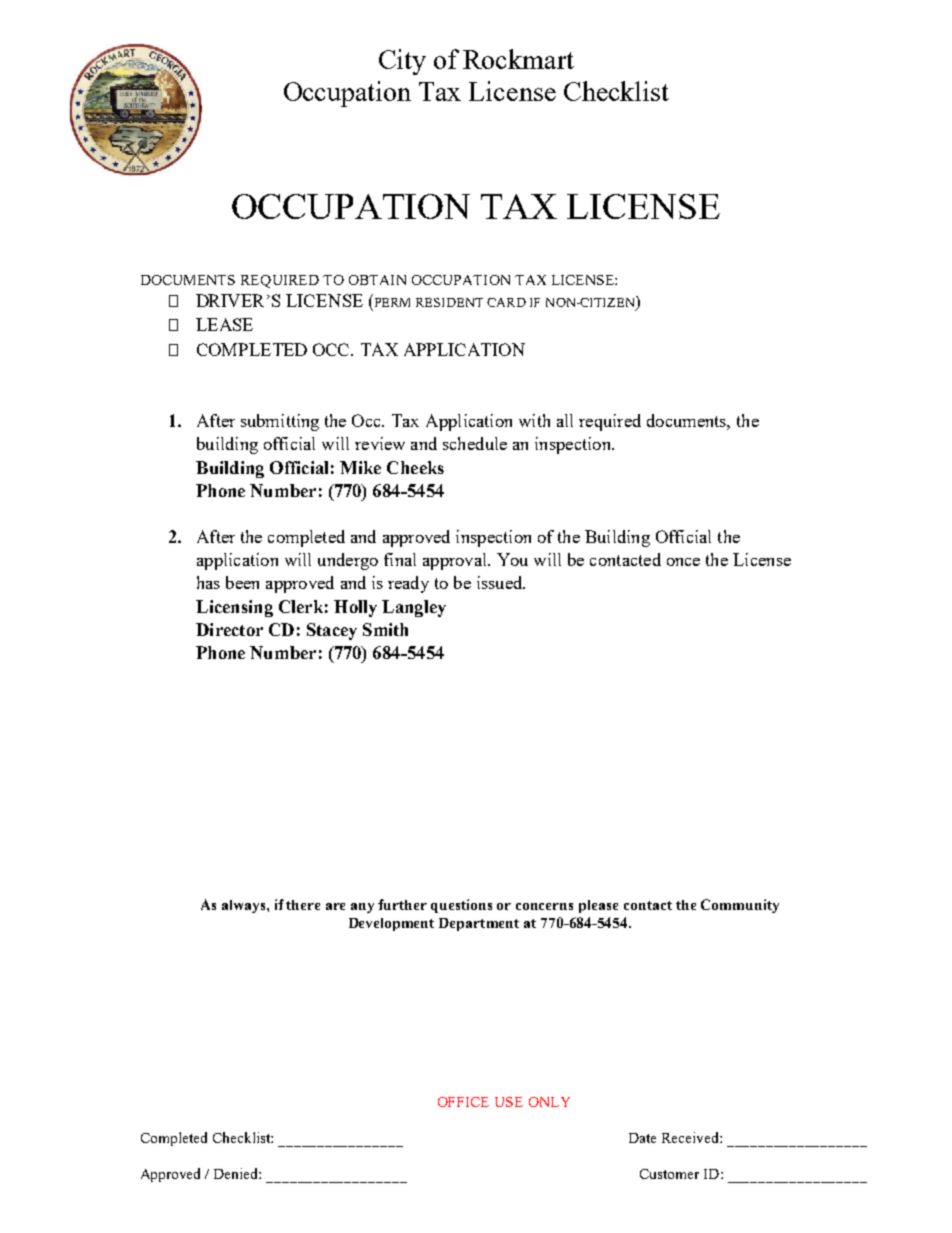 The image size is (952, 1233). I want to click on CARD, so click(506, 302).
